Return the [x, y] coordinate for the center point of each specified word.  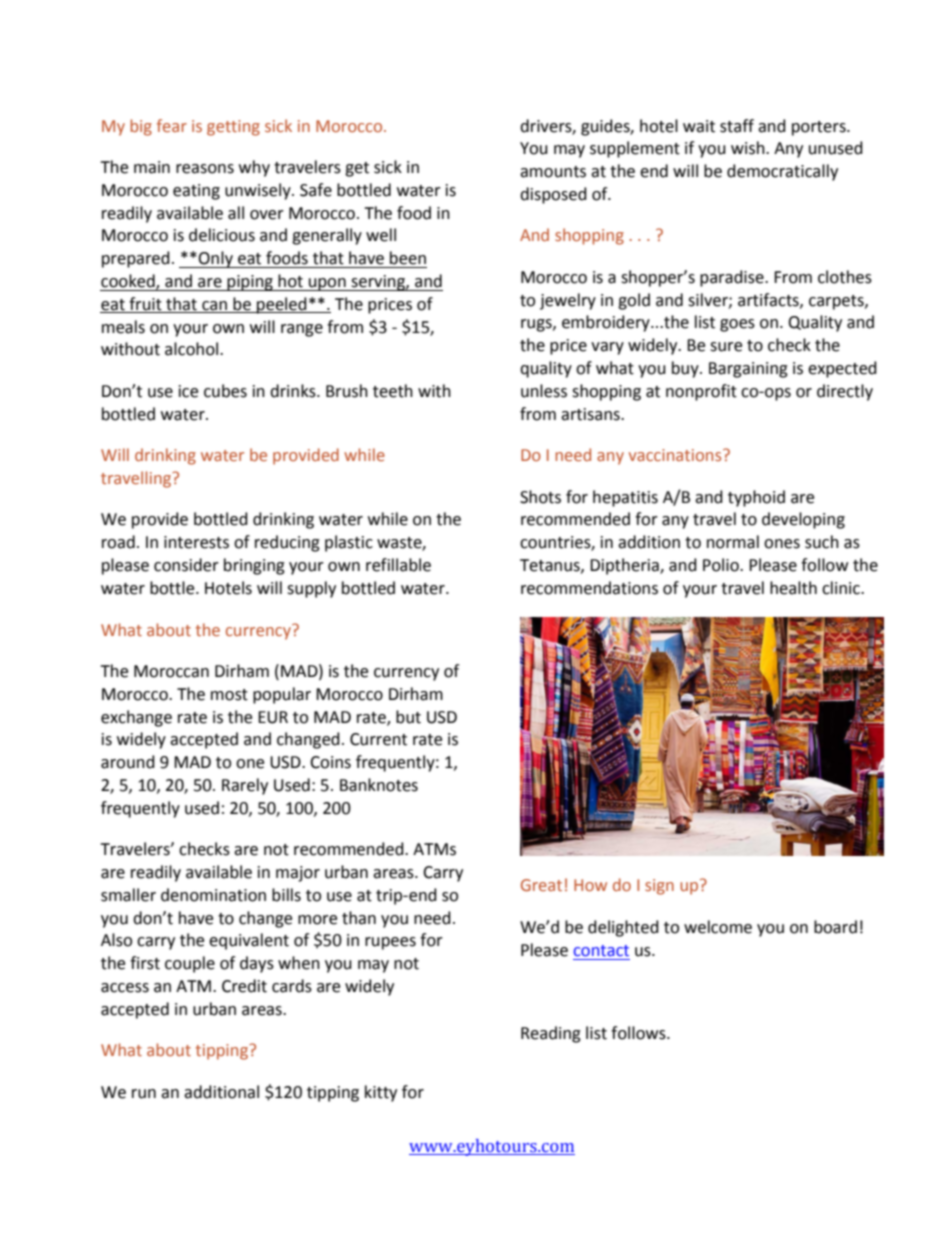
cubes [225, 391]
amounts [553, 172]
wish [749, 148]
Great [541, 885]
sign [659, 887]
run [144, 1094]
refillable [398, 565]
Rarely [245, 786]
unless [544, 391]
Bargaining [748, 370]
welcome [718, 927]
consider [186, 565]
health [793, 588]
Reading [551, 1034]
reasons [205, 169]
